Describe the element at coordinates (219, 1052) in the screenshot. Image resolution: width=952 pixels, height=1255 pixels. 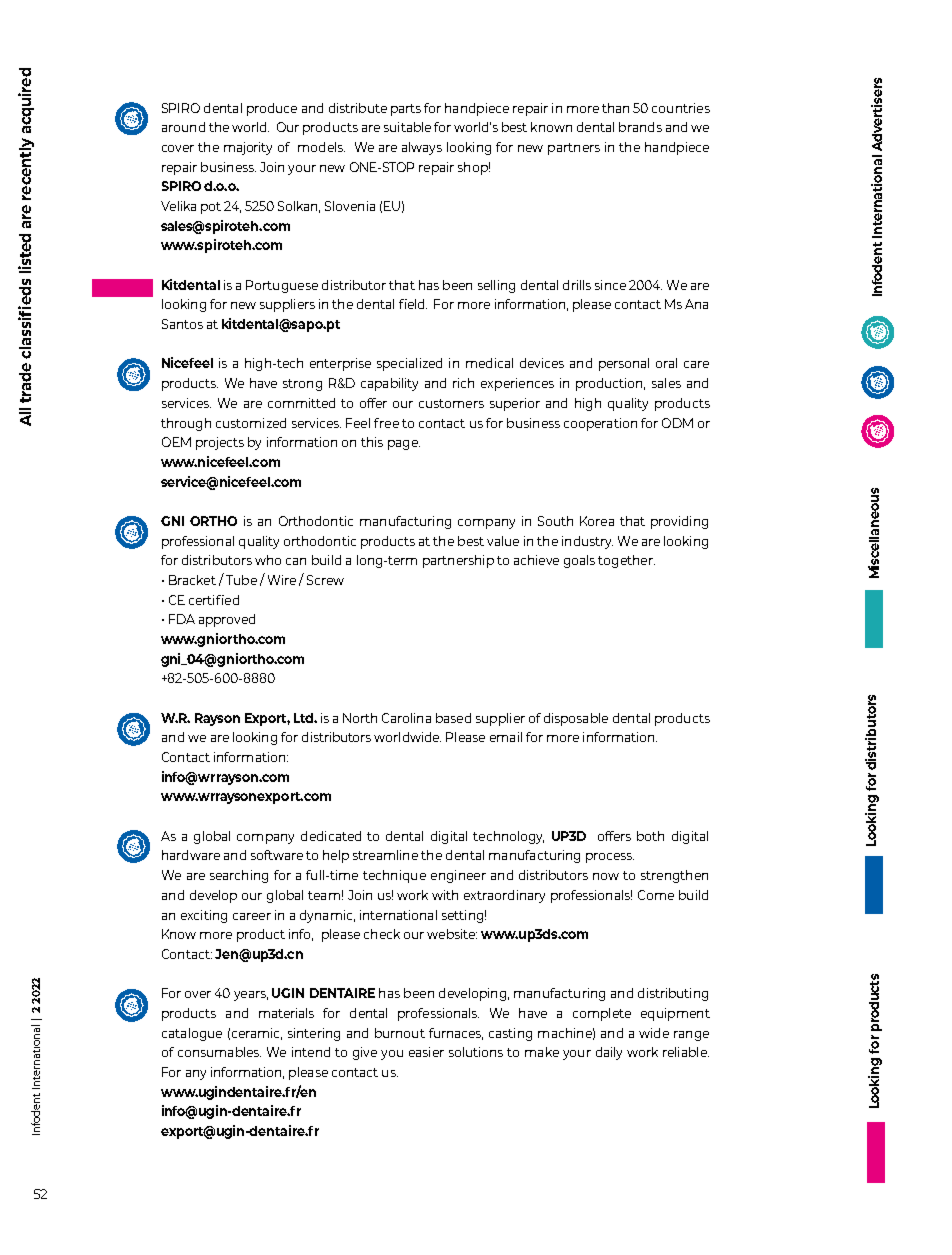
I see `consumables` at that location.
